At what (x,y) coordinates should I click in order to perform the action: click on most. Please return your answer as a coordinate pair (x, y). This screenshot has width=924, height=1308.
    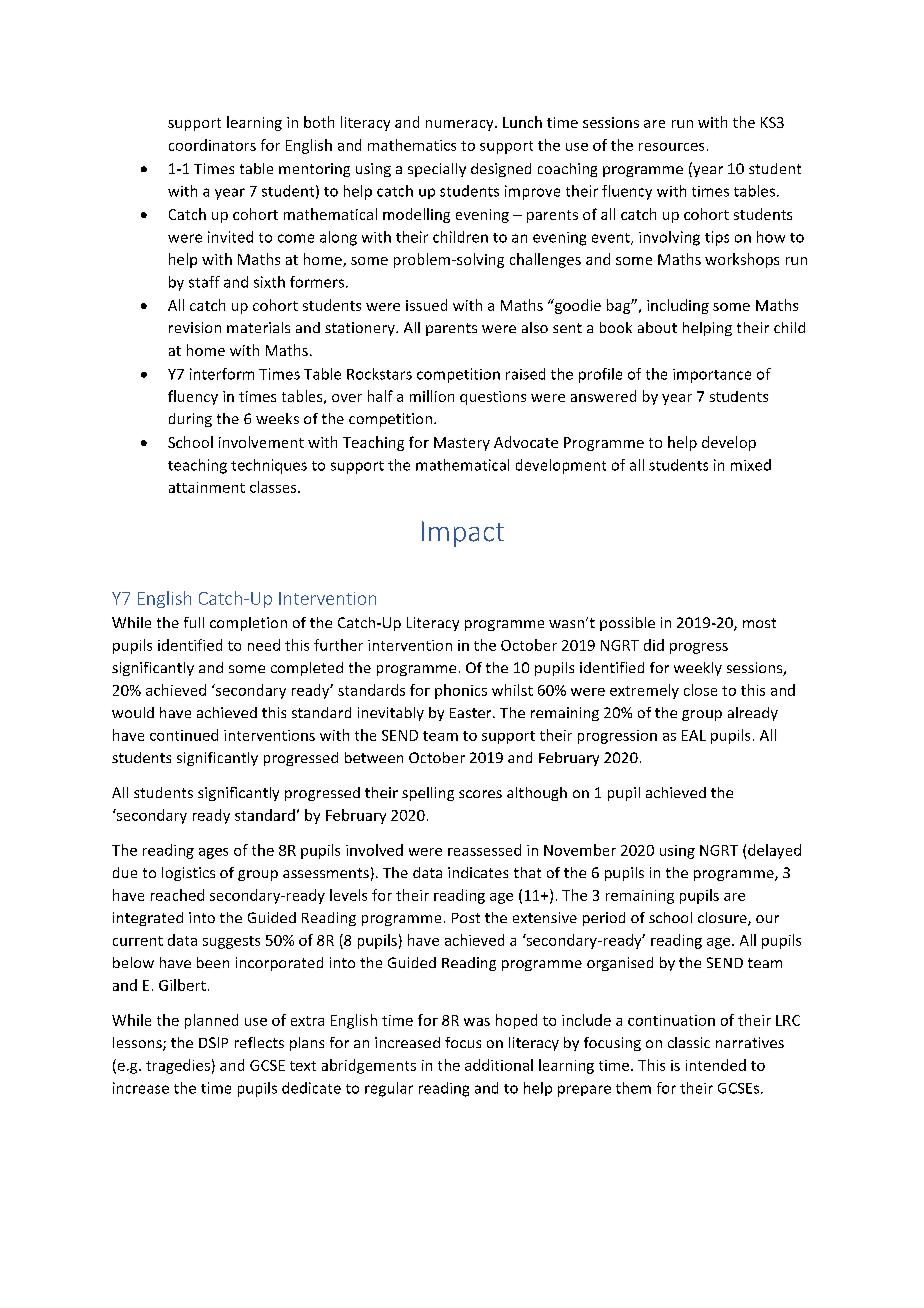
    Looking at the image, I should click on (759, 623).
